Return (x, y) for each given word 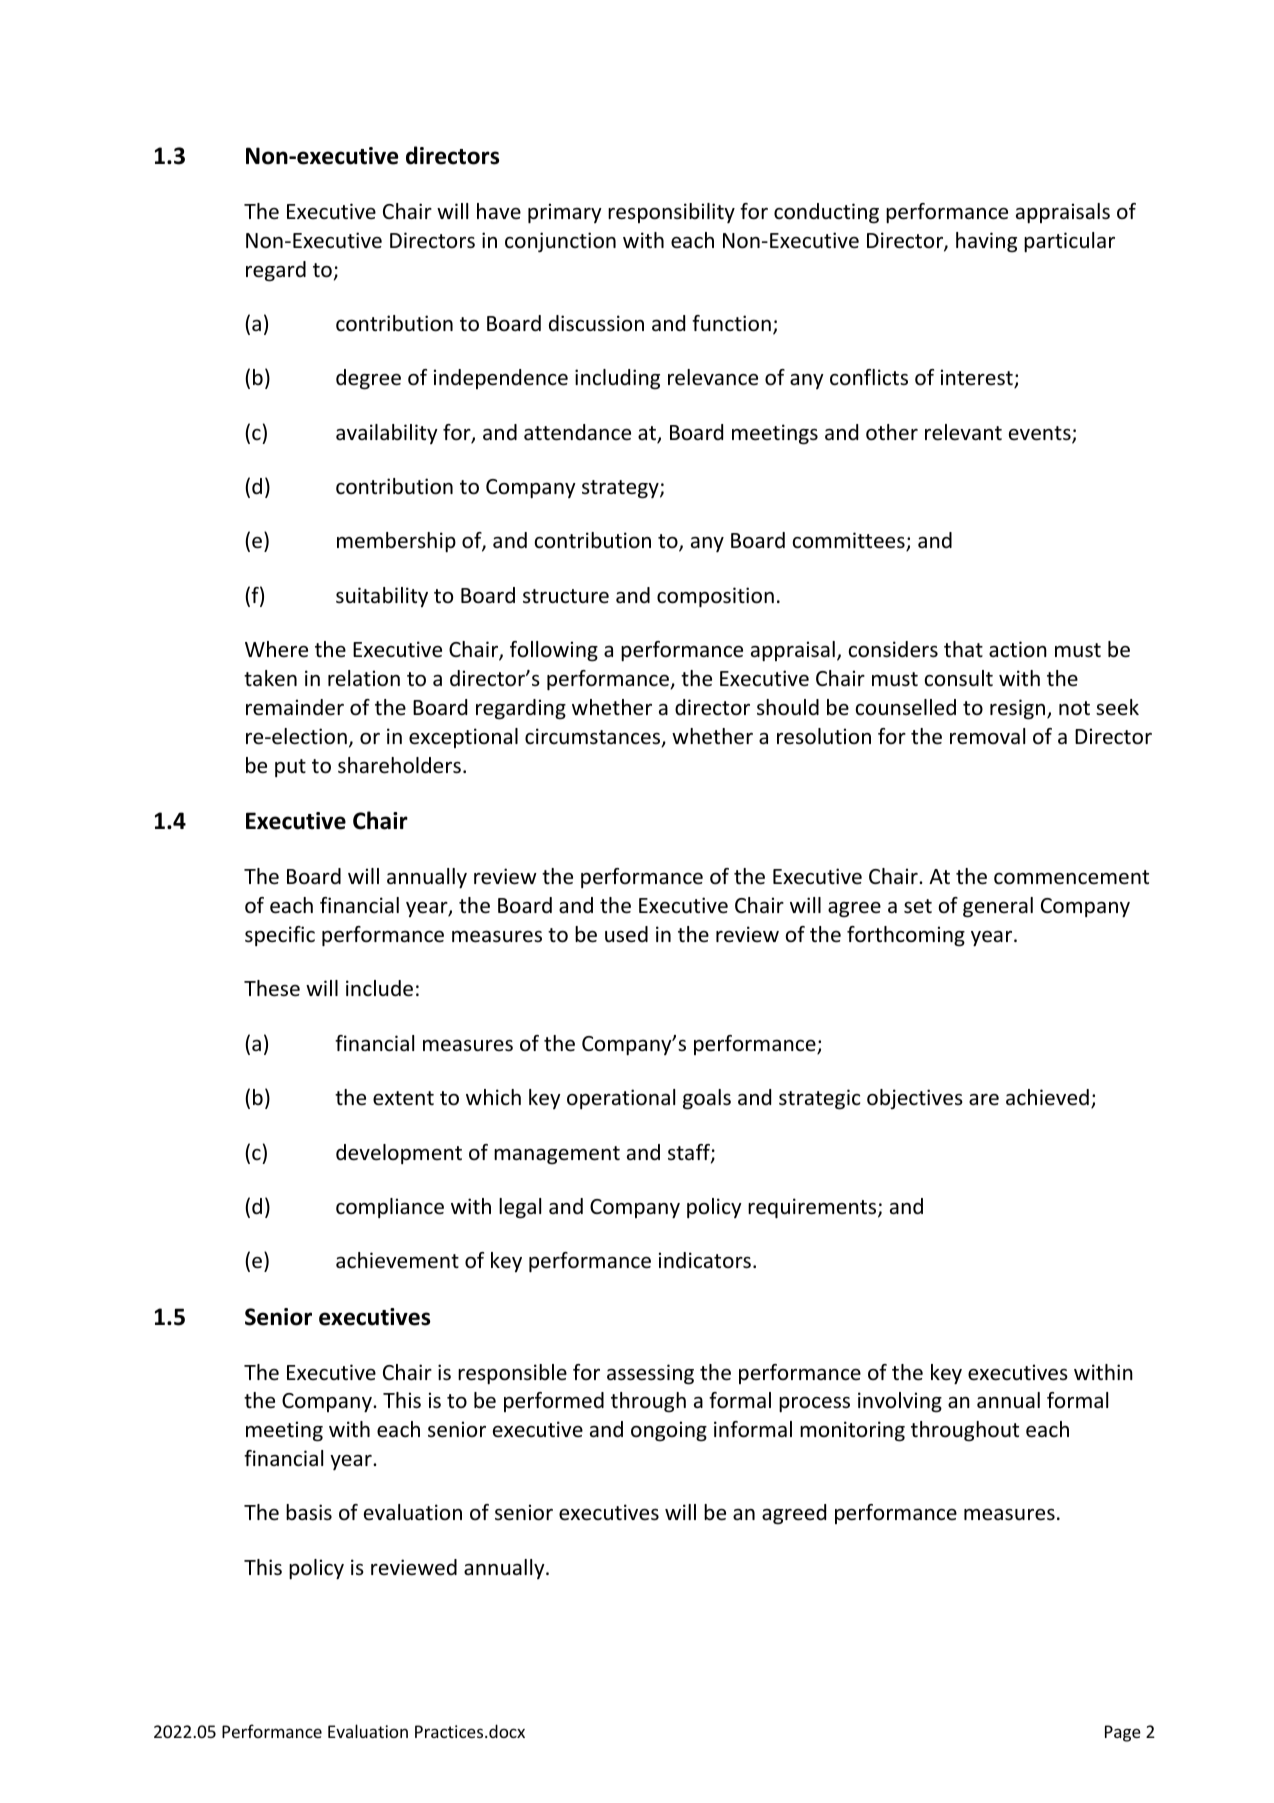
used (626, 934)
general (998, 907)
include (379, 988)
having (986, 242)
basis (309, 1512)
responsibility (671, 213)
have (499, 211)
